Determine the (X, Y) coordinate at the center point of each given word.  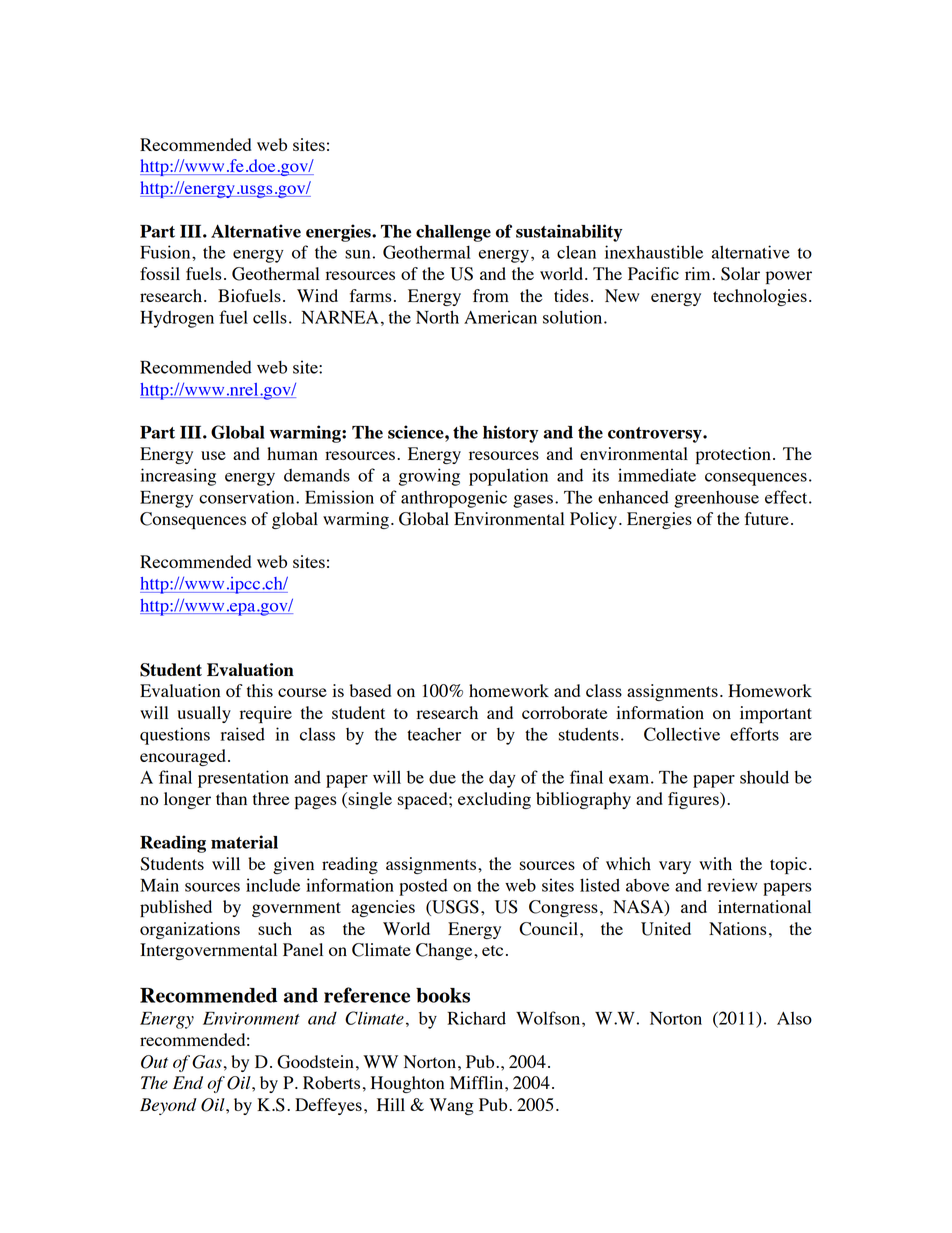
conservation (248, 497)
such (275, 928)
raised (243, 734)
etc (492, 950)
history (510, 434)
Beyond (168, 1106)
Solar (740, 274)
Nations (738, 928)
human (292, 453)
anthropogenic (454, 499)
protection (733, 455)
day (502, 779)
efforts (754, 734)
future (767, 518)
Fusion (166, 252)
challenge (453, 233)
